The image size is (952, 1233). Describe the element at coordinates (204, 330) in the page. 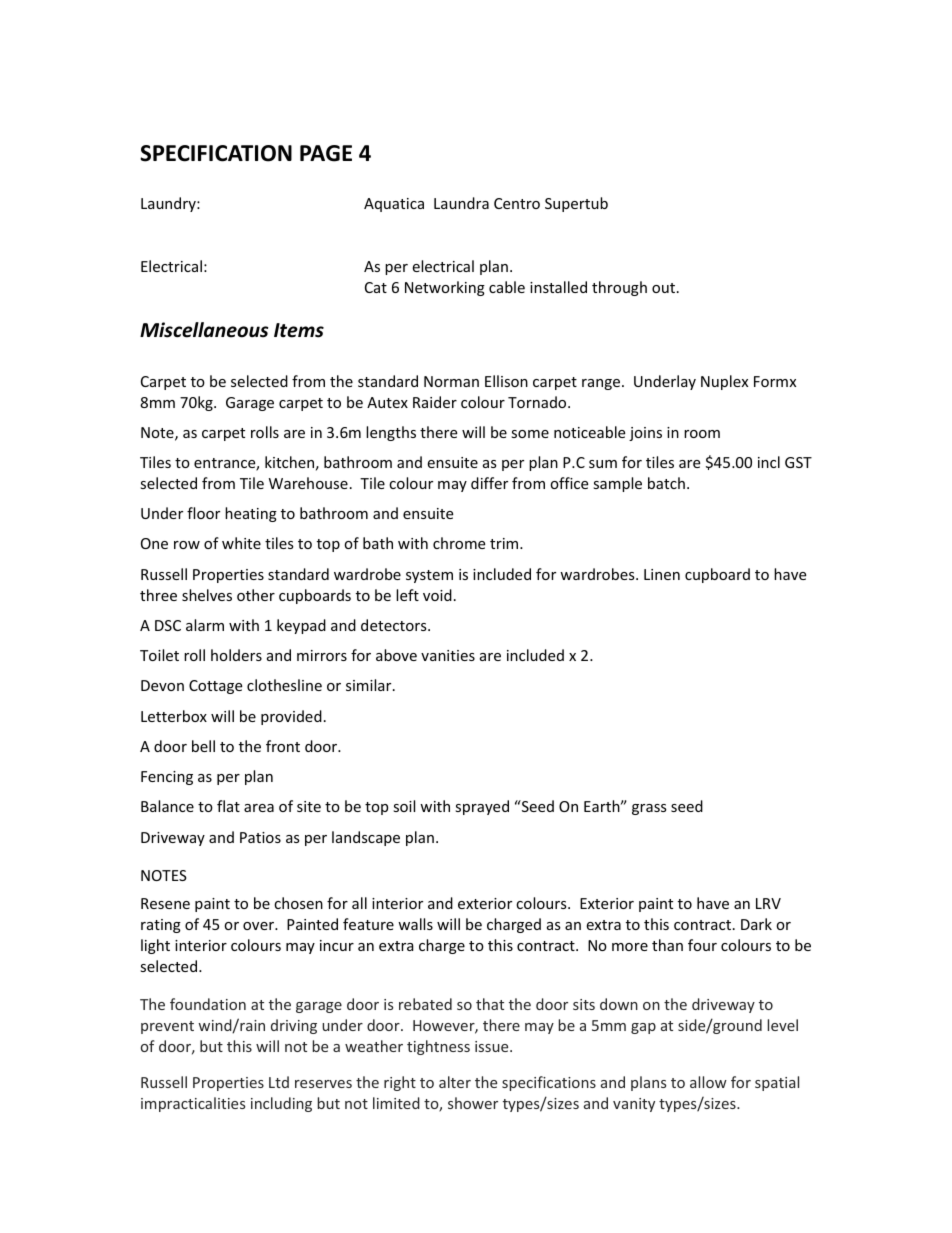

I see `Miscellaneous` at that location.
